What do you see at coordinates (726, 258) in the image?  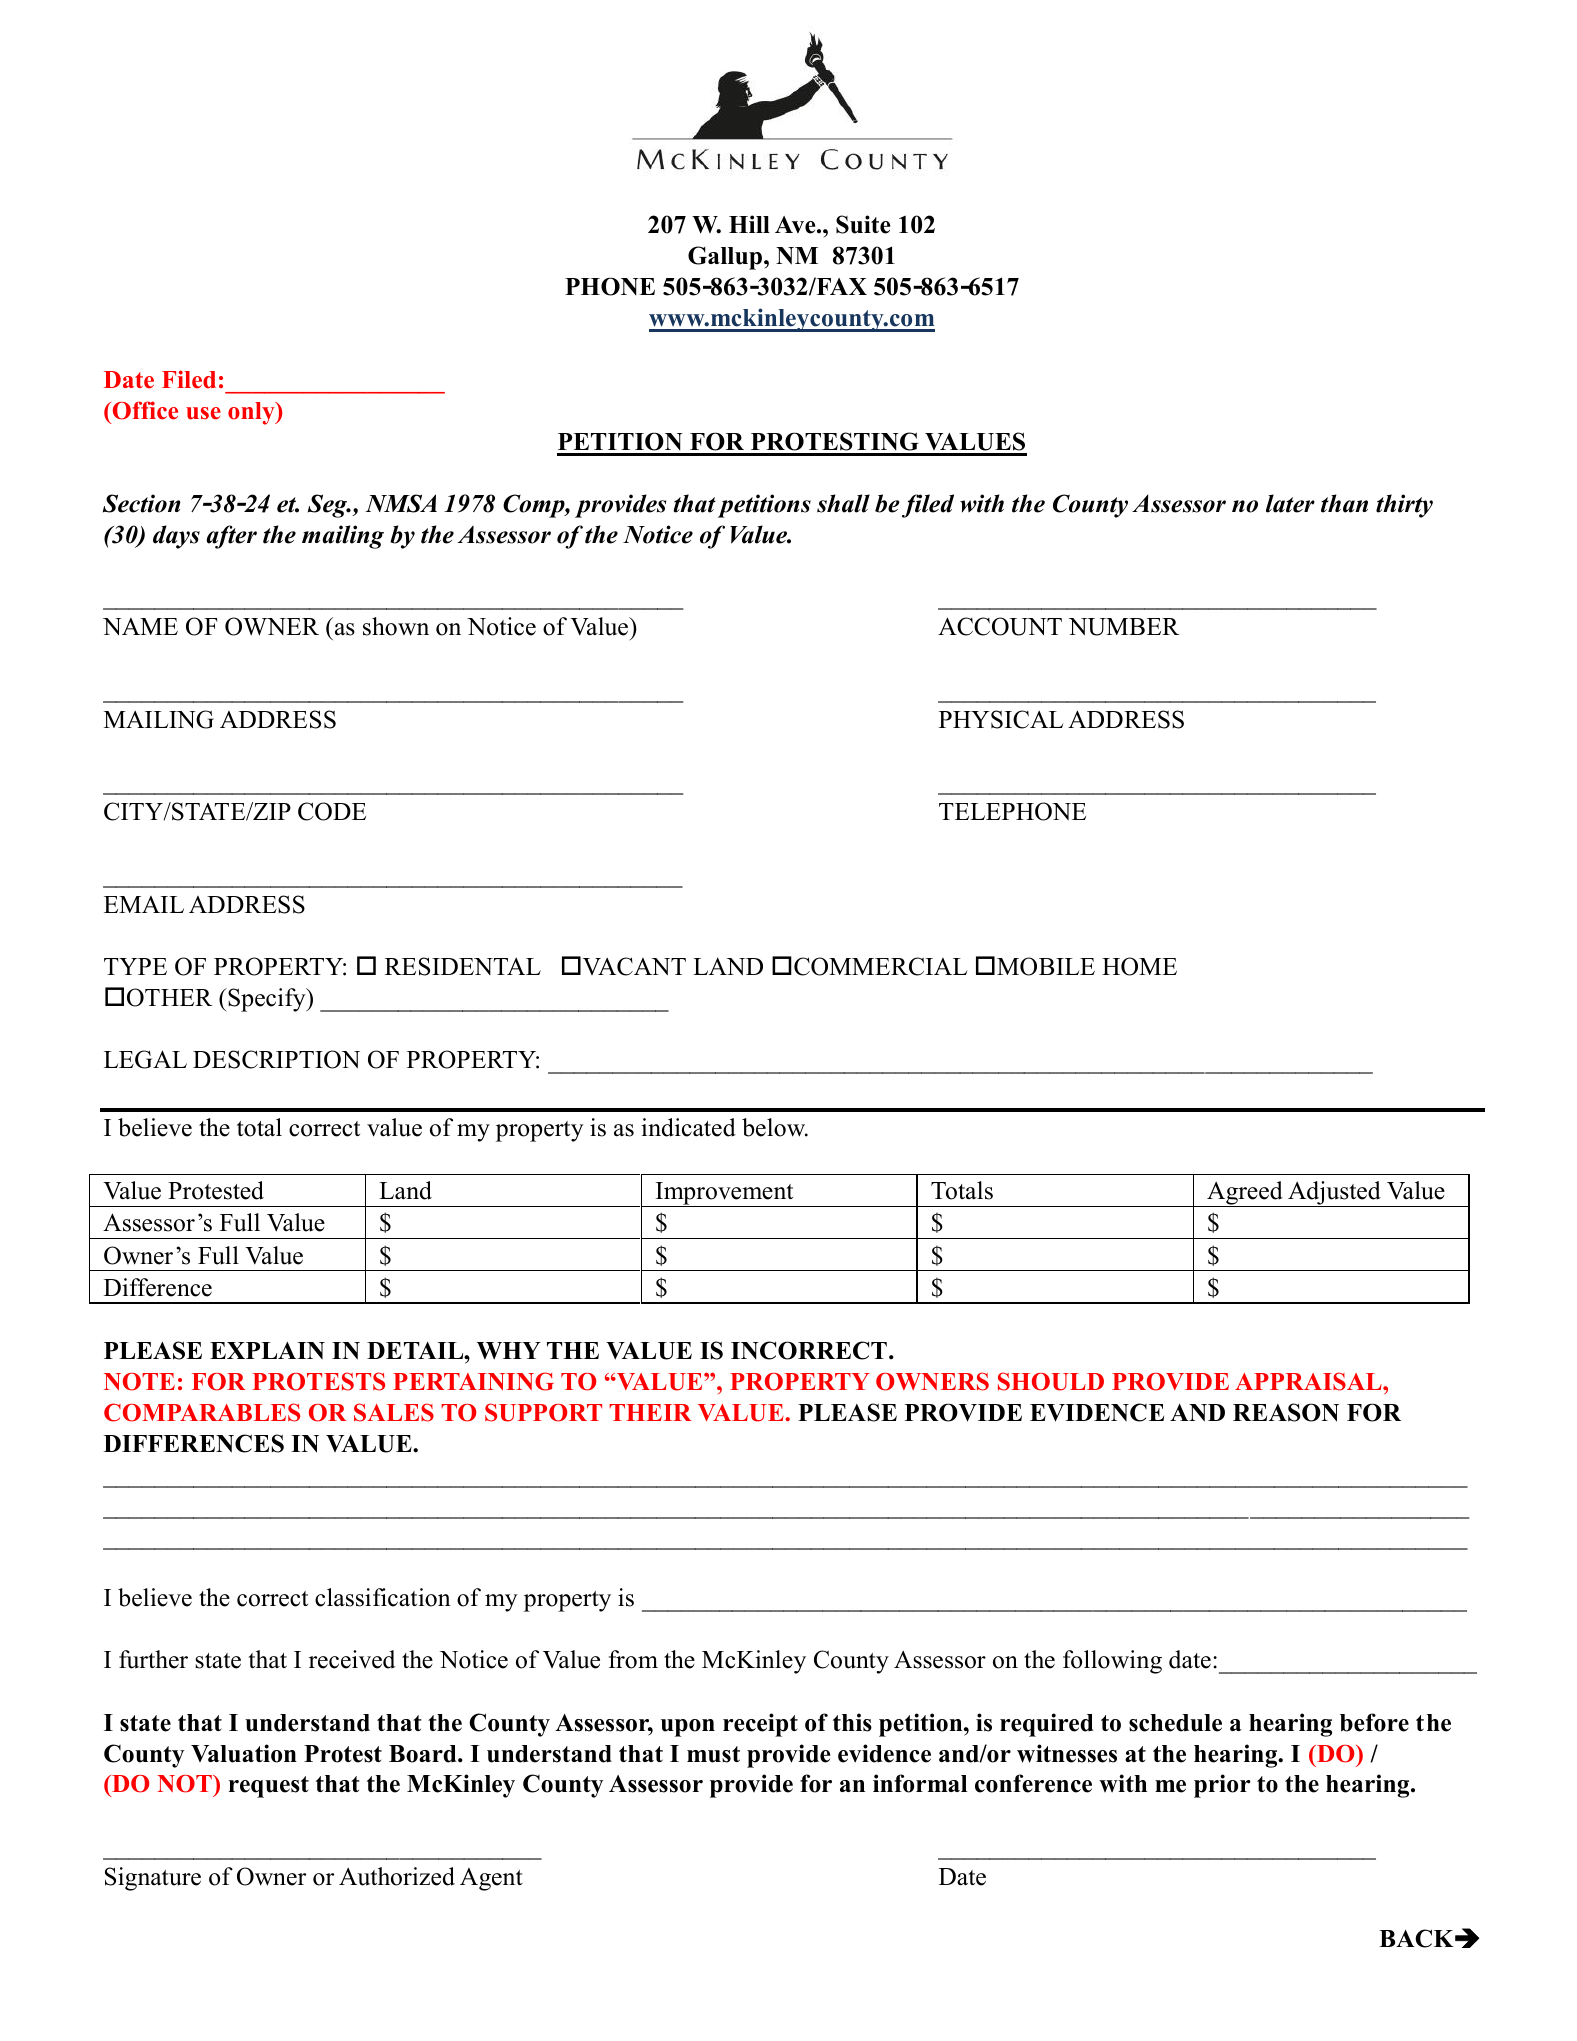 I see `Gallup` at bounding box center [726, 258].
